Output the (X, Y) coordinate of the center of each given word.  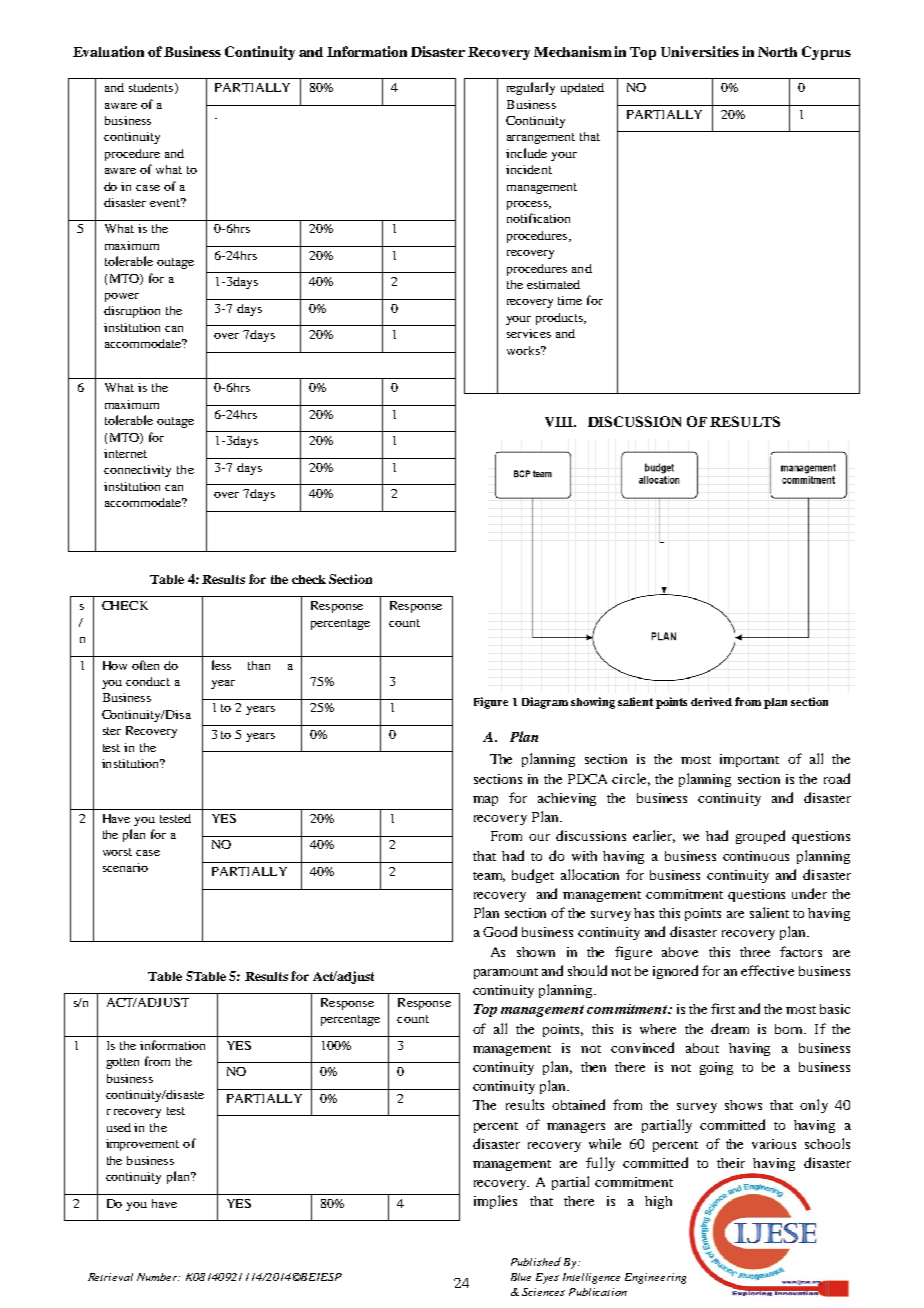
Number (158, 1277)
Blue (521, 1277)
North (777, 52)
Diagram (545, 703)
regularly (531, 88)
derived (711, 701)
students (152, 88)
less (221, 665)
